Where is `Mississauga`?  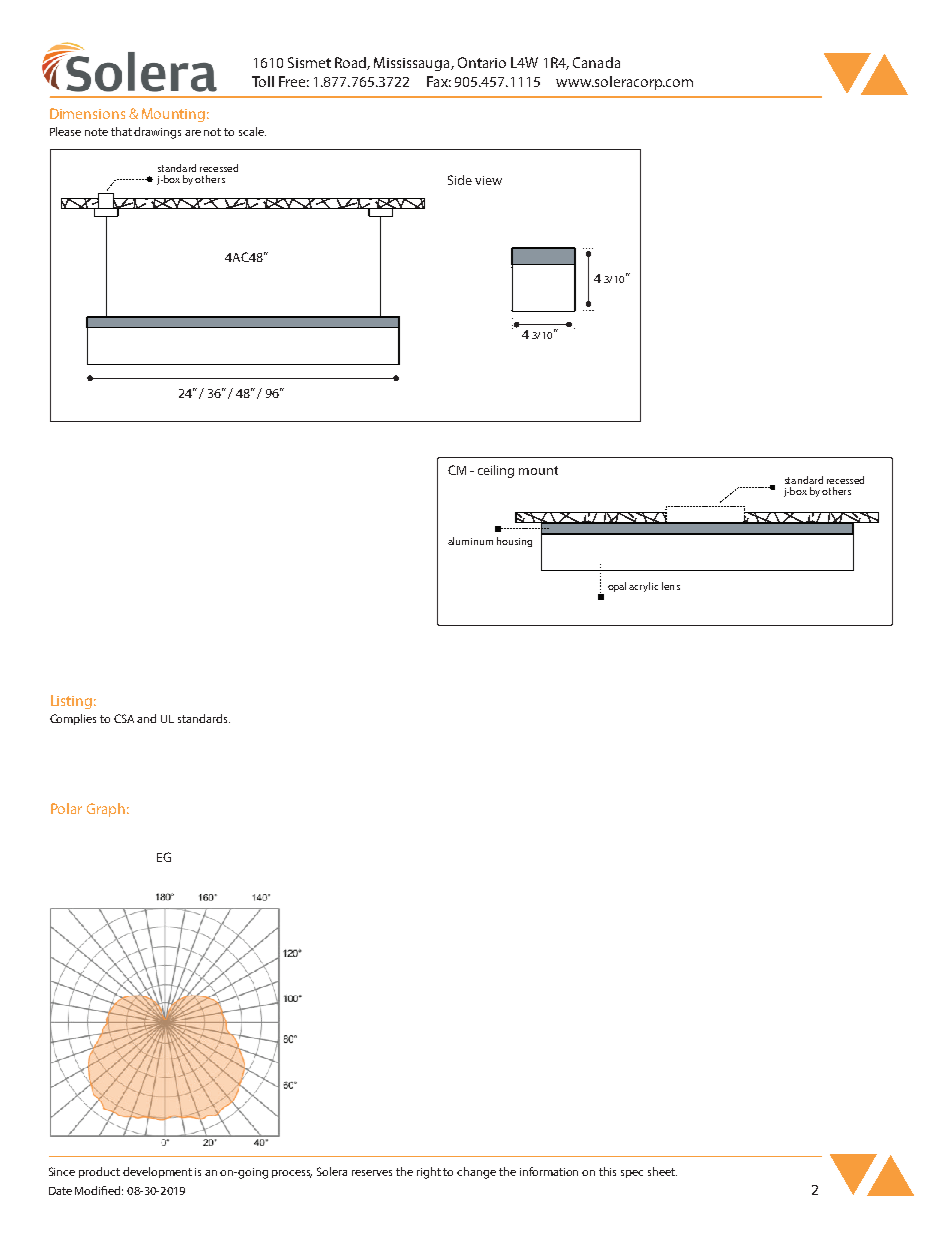 Mississauga is located at coordinates (413, 64).
